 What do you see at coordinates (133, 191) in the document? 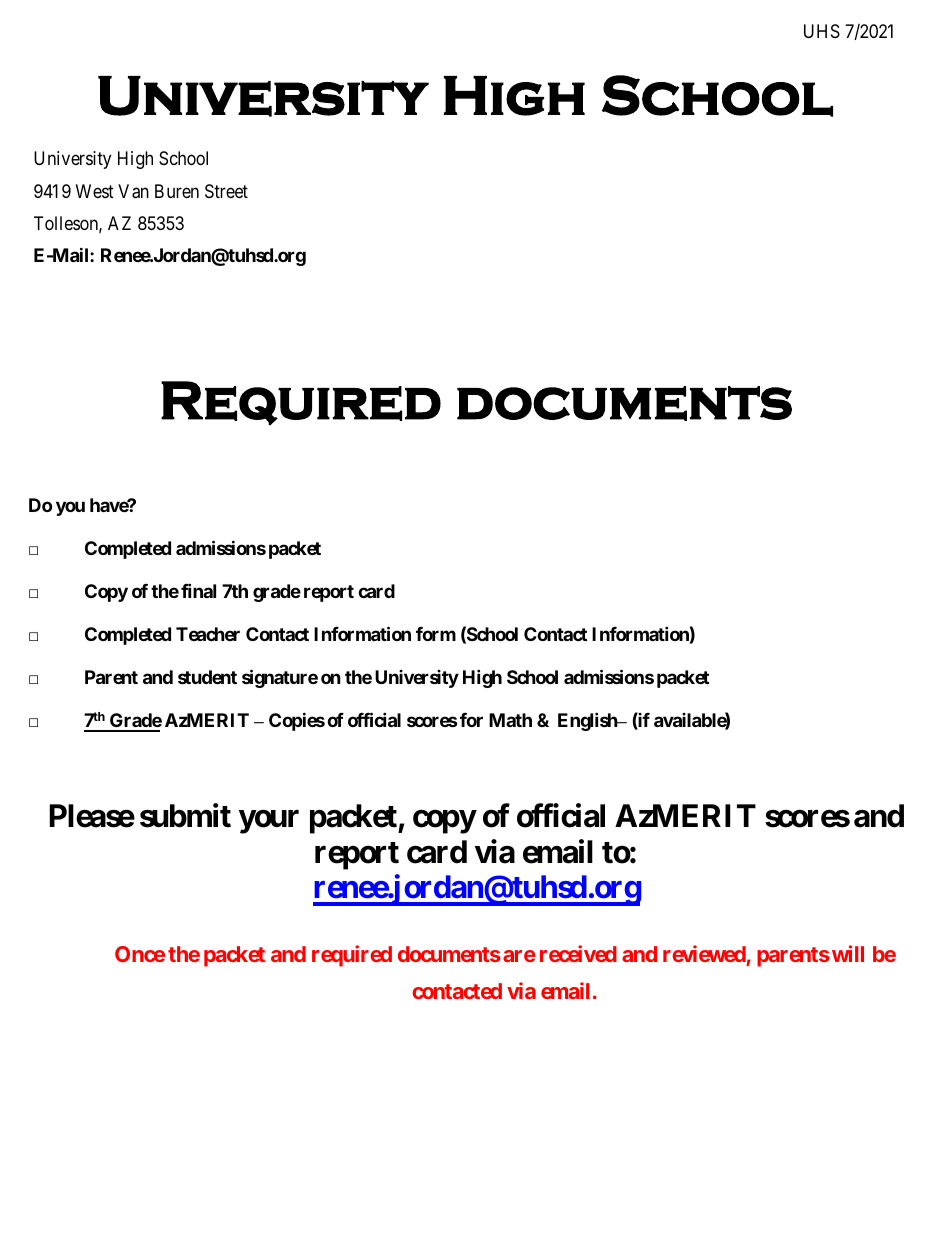
I see `Van` at bounding box center [133, 191].
